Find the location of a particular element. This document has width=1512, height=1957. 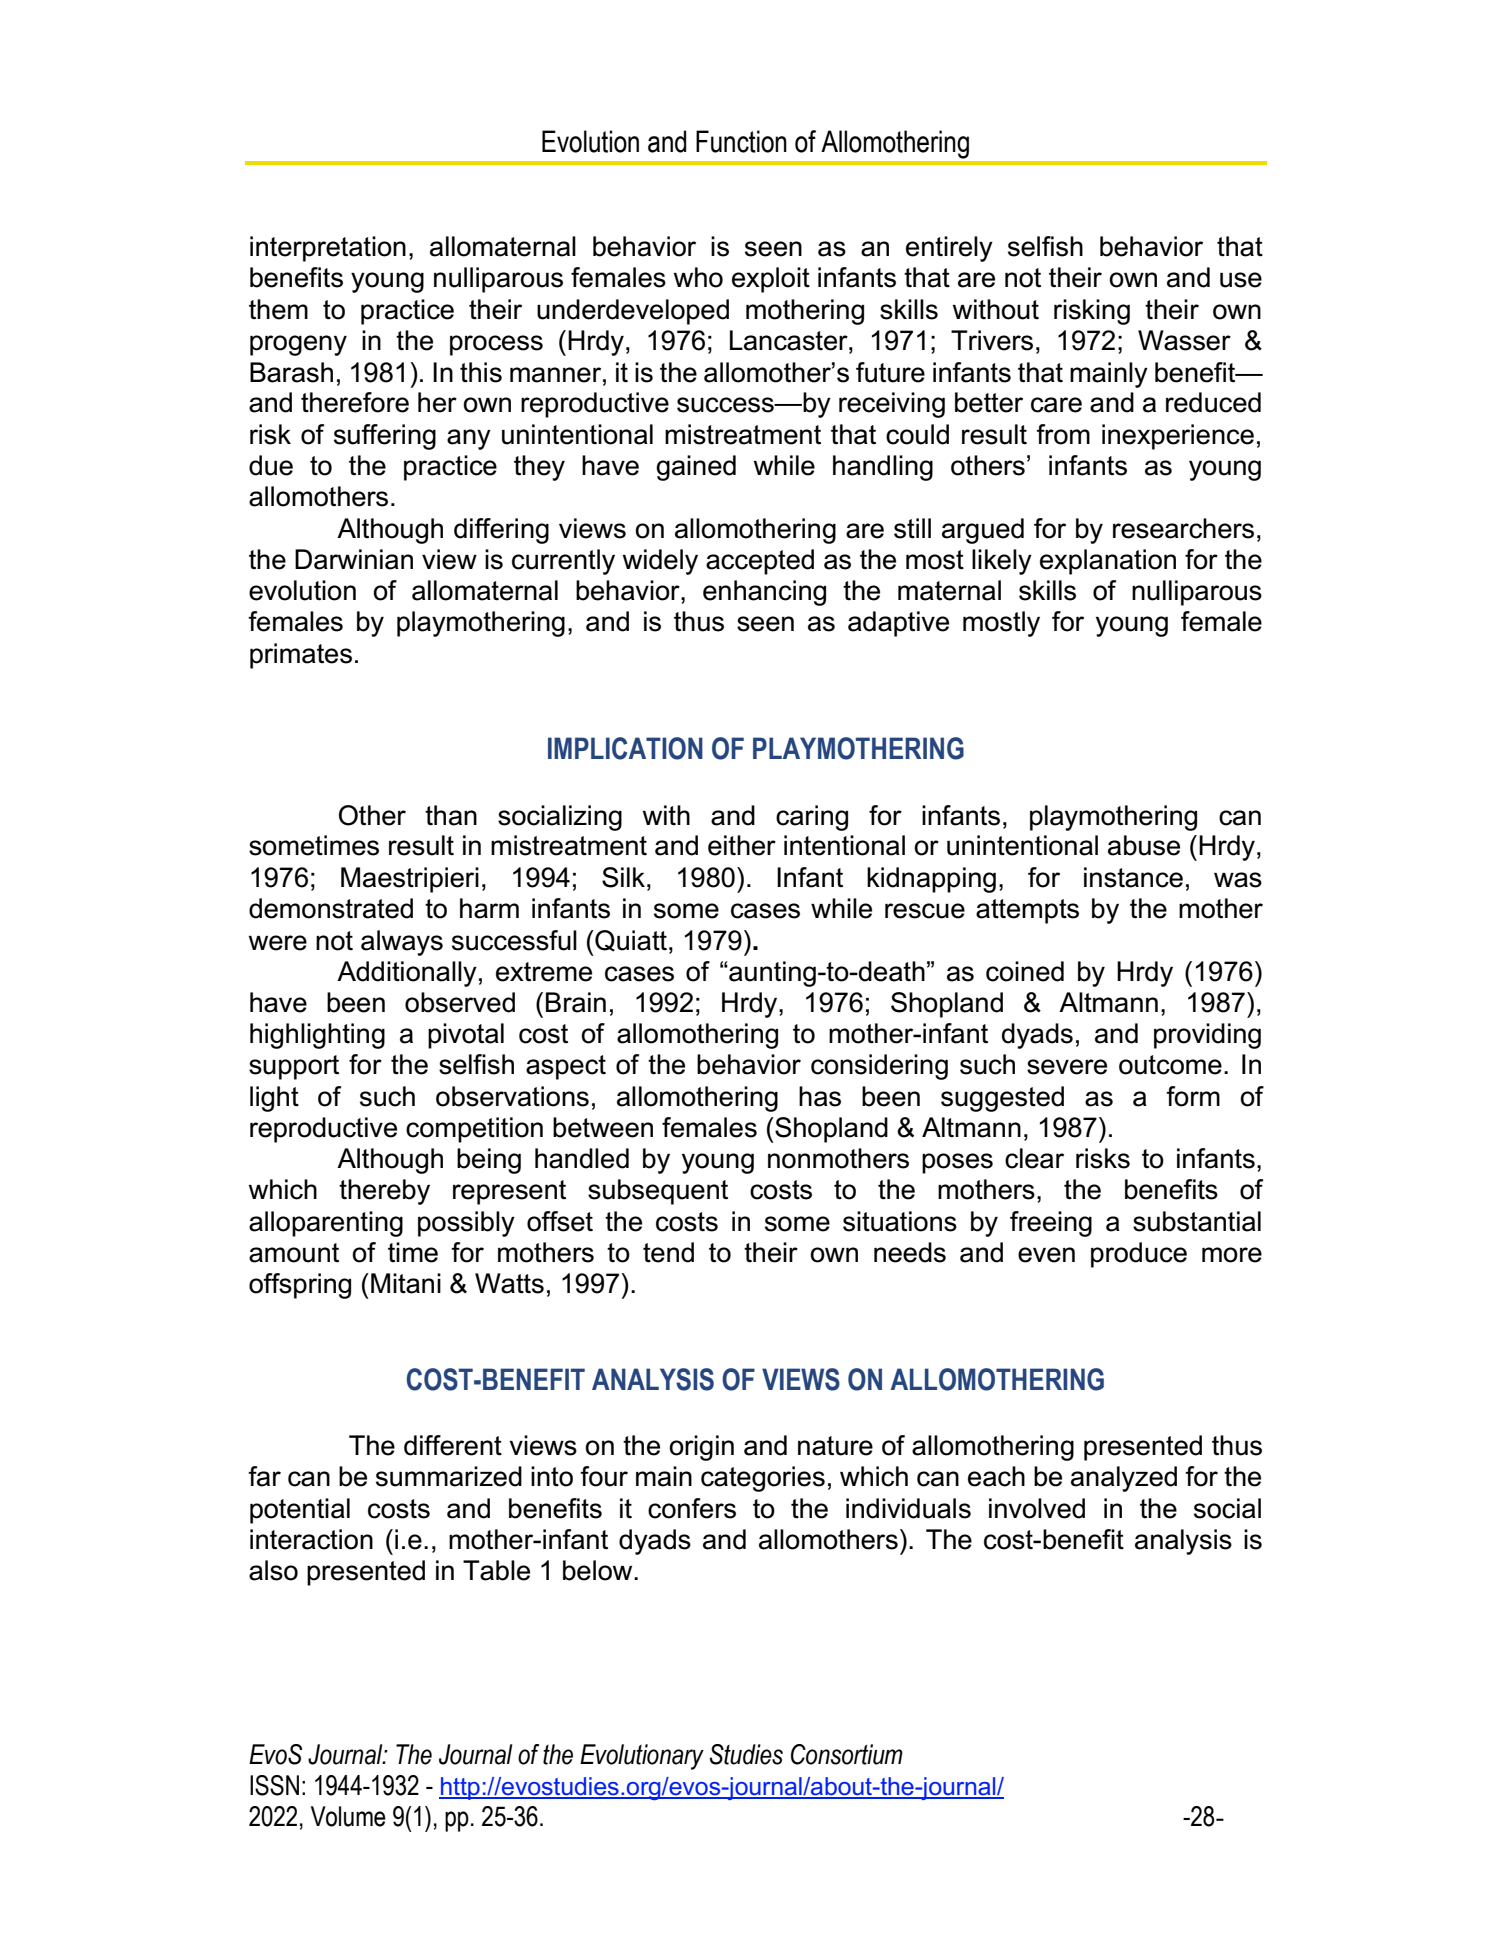

Function is located at coordinates (741, 141).
